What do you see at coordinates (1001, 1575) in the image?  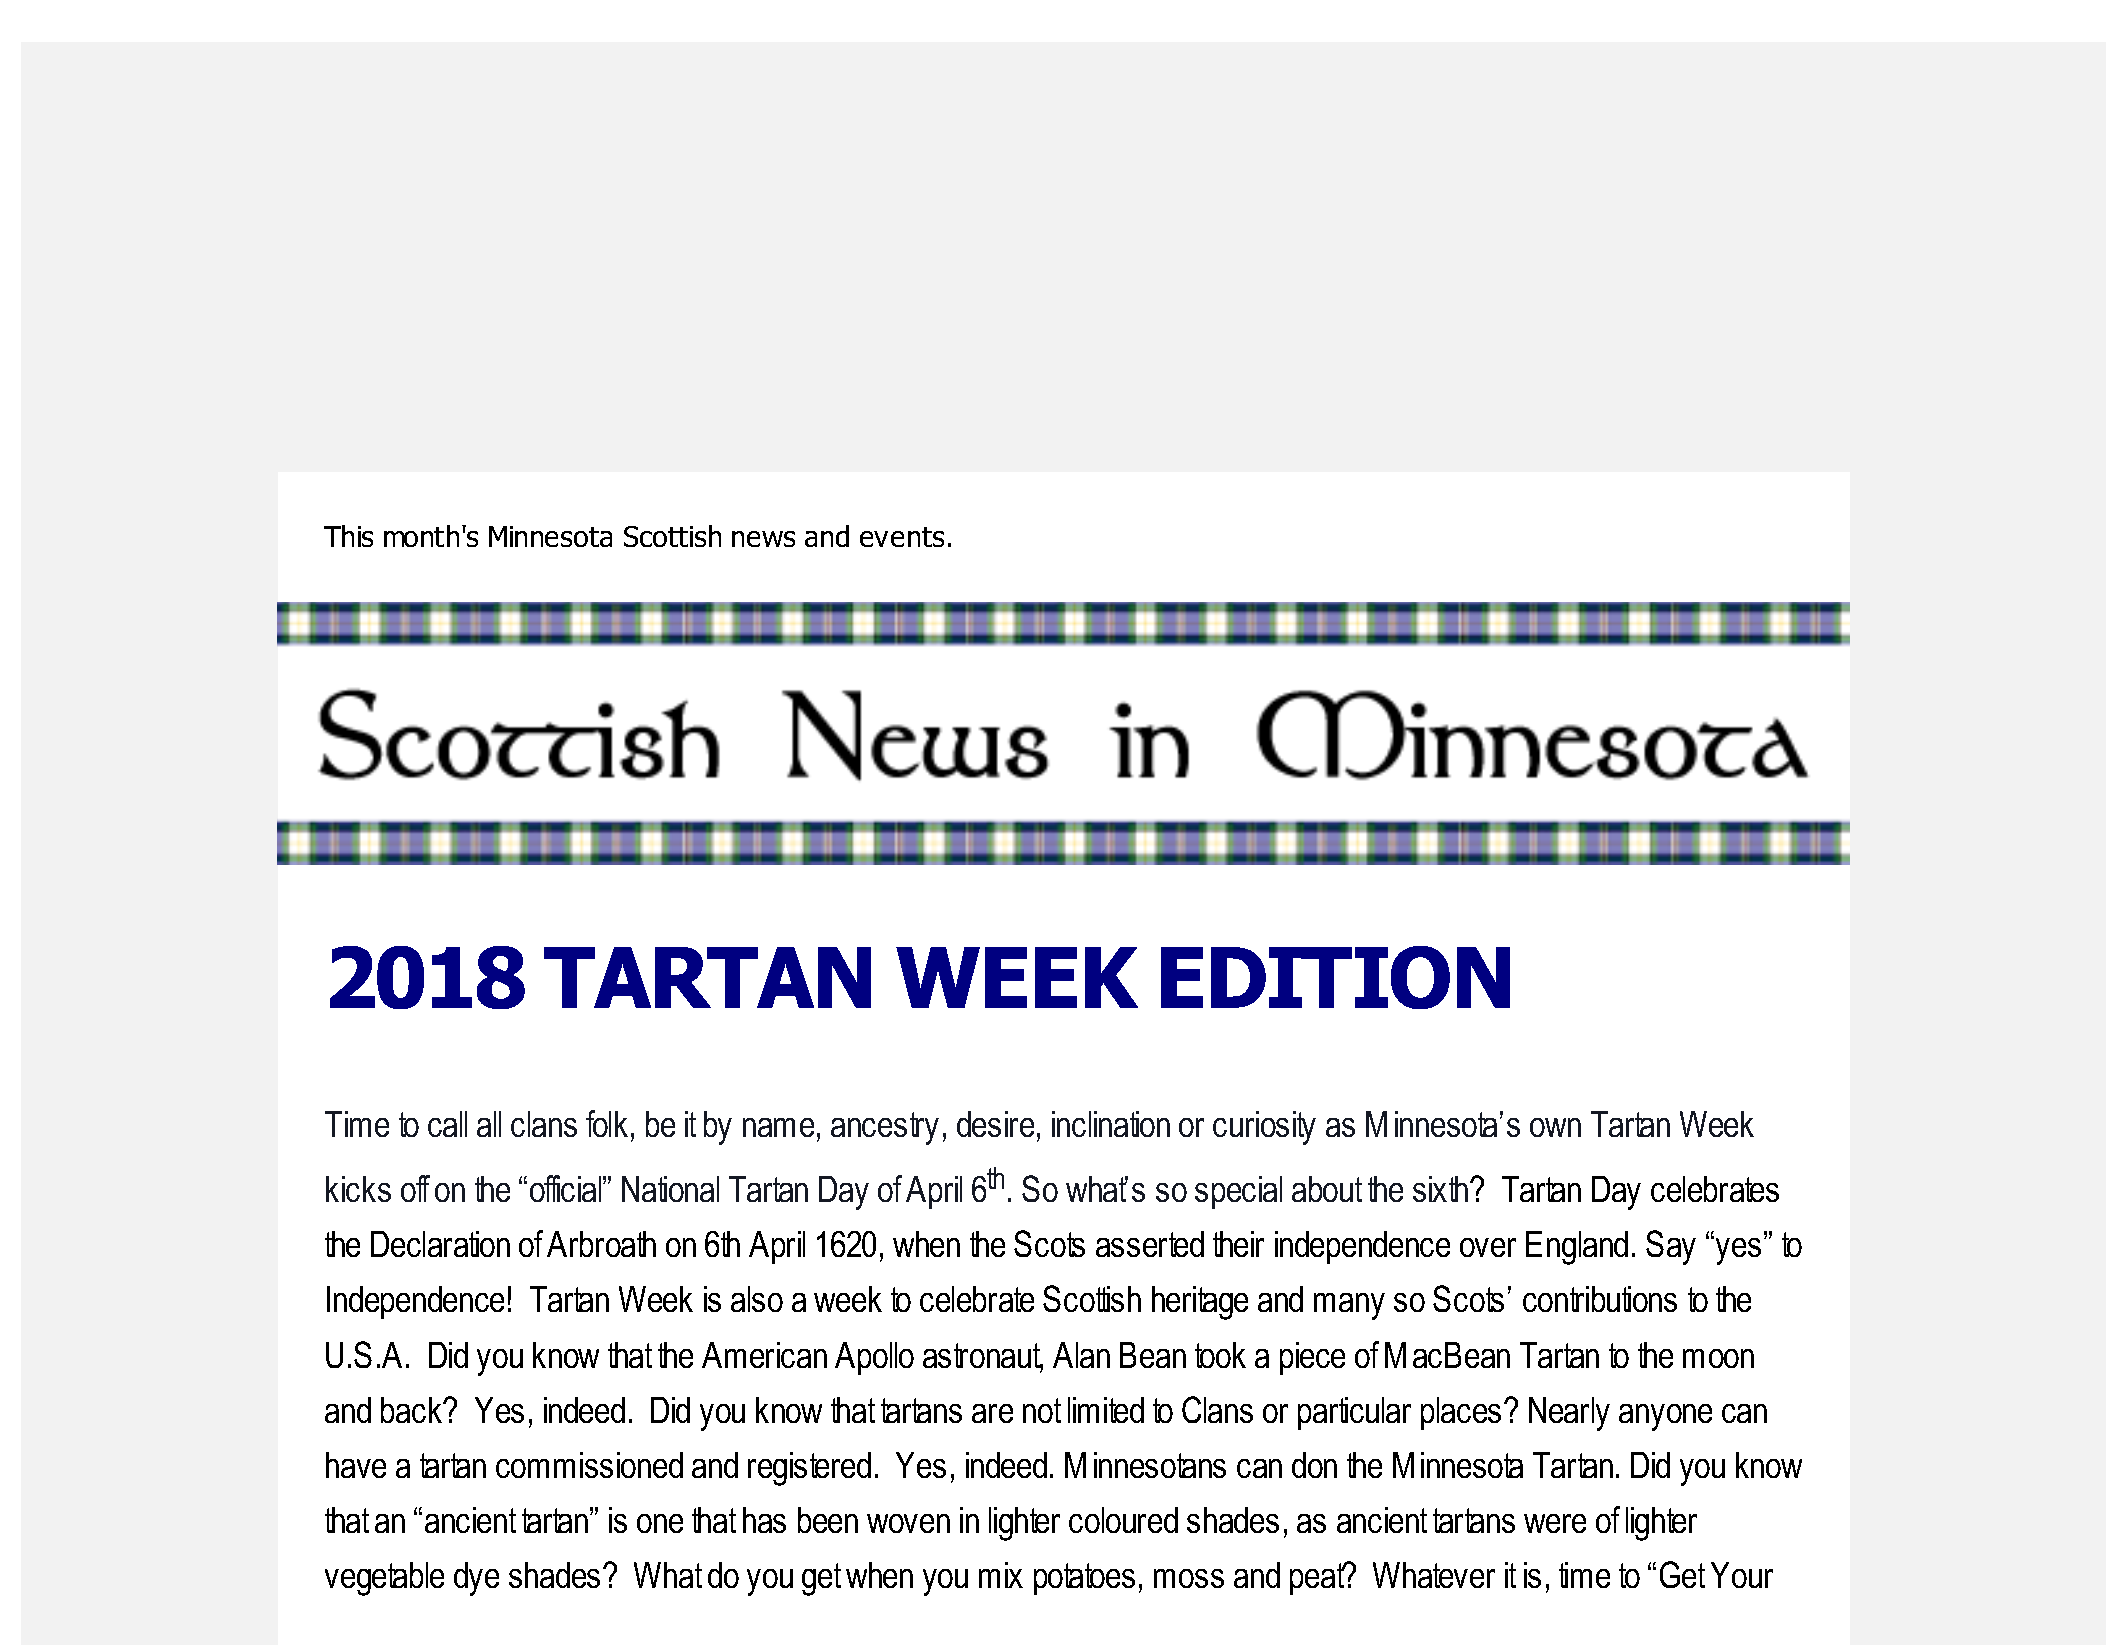 I see `mix` at bounding box center [1001, 1575].
